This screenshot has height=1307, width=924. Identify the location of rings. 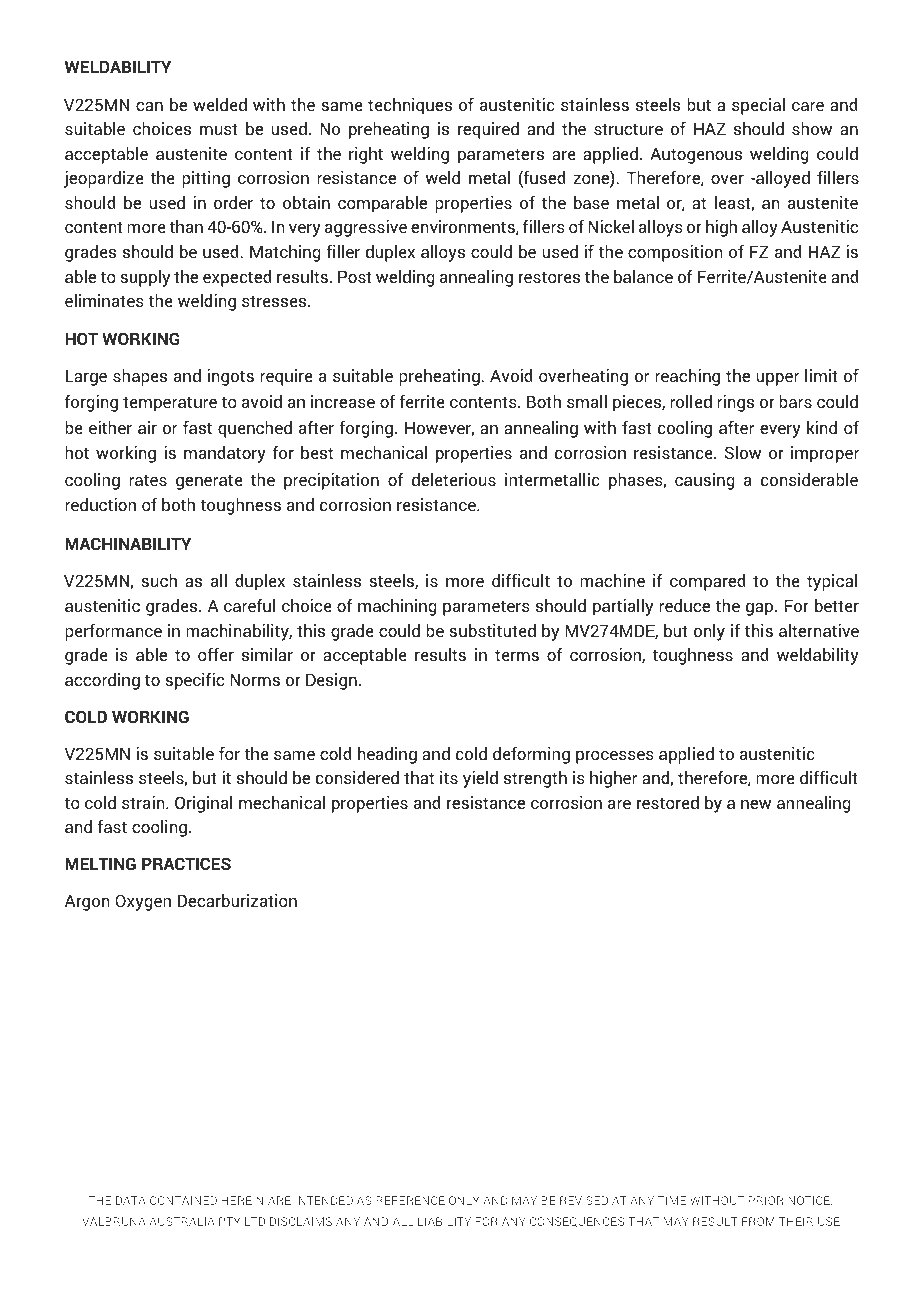
(735, 403).
